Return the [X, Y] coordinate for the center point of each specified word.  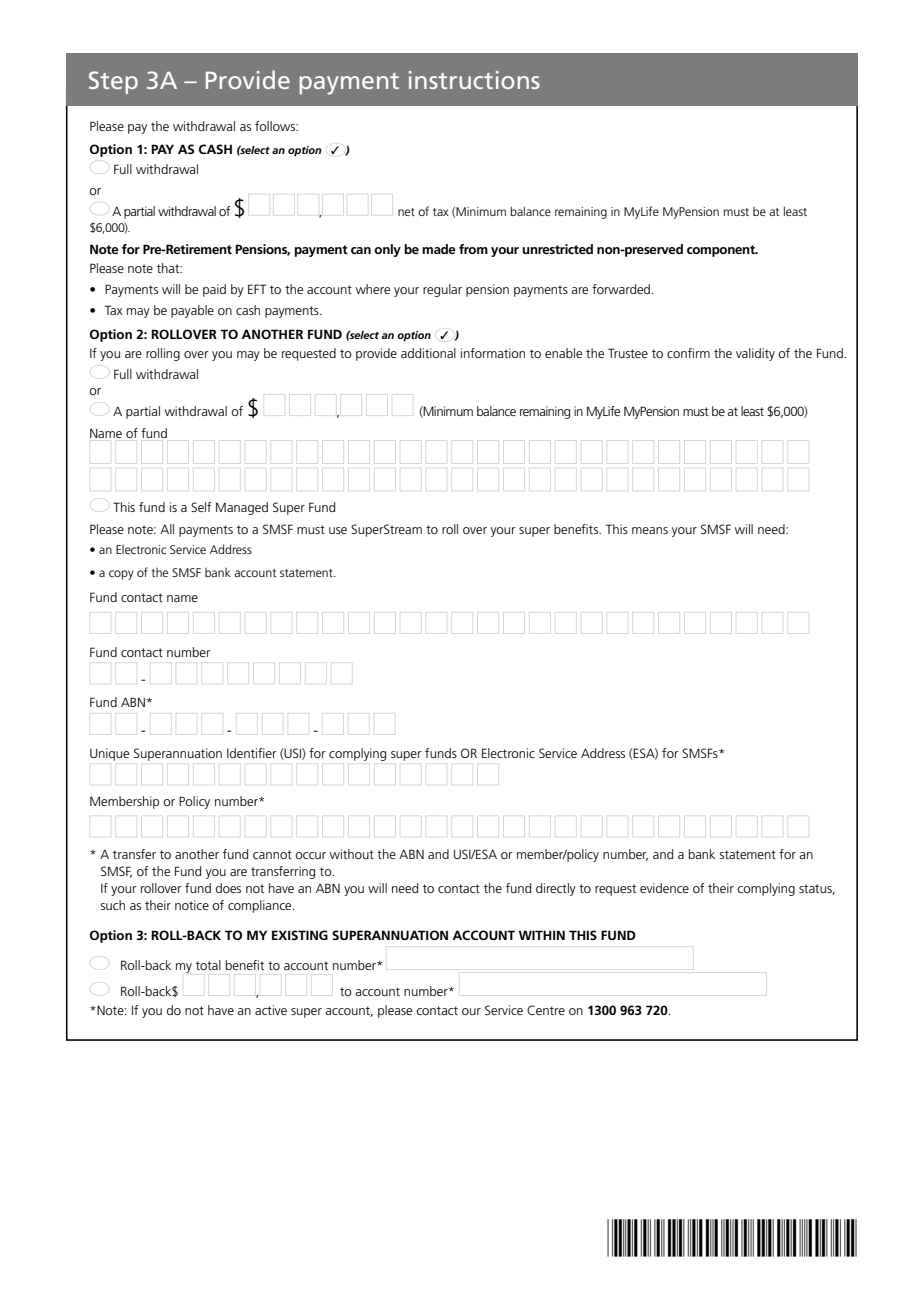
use [338, 530]
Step [113, 82]
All [167, 529]
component [722, 251]
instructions [474, 80]
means [650, 530]
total [208, 965]
